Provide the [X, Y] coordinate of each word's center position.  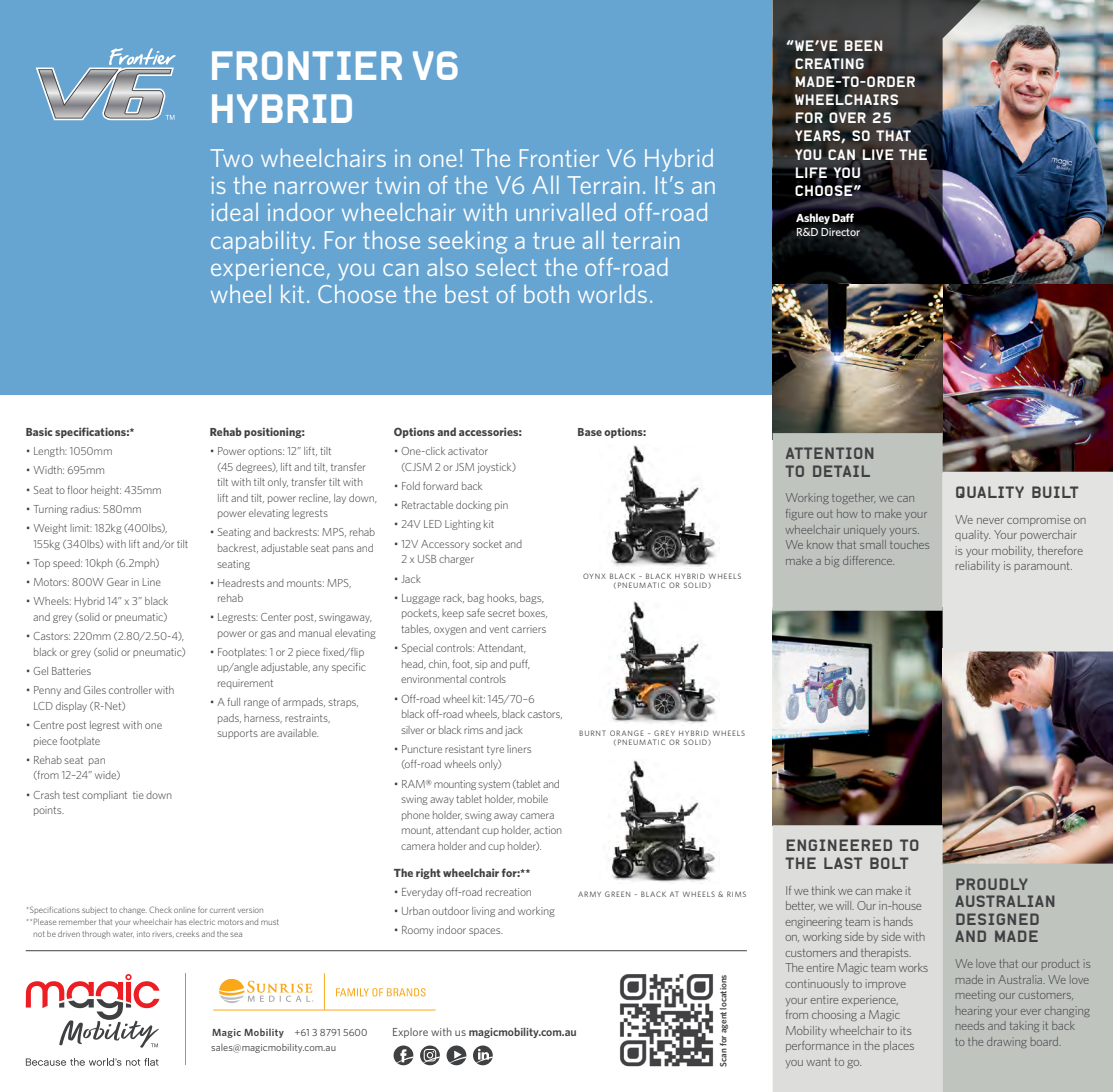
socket [487, 544]
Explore [410, 1033]
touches [909, 544]
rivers [163, 934]
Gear [118, 582]
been [864, 45]
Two [232, 158]
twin [397, 185]
